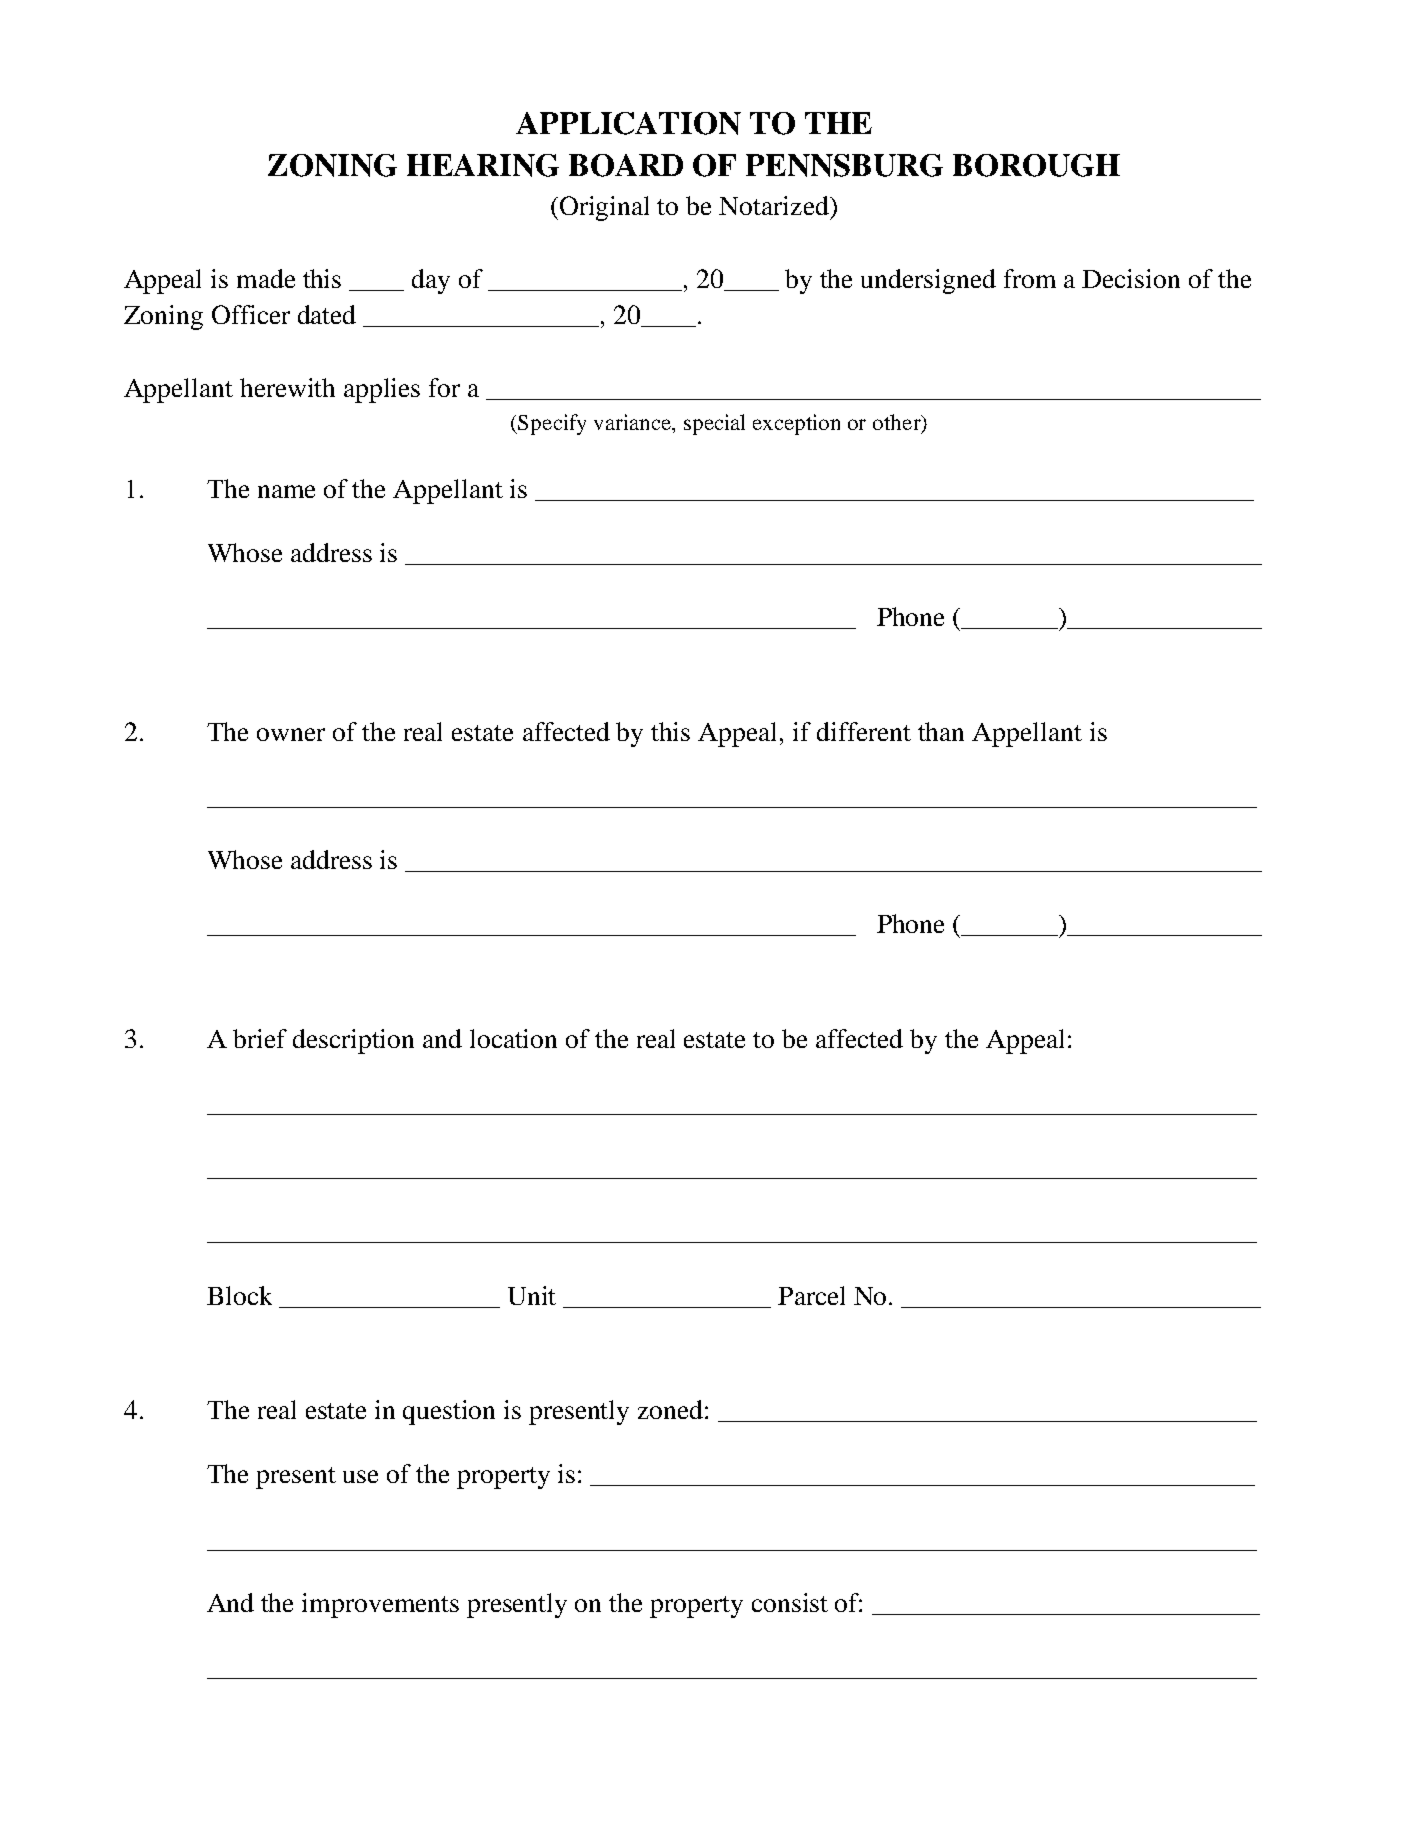 The image size is (1409, 1824). Describe the element at coordinates (483, 165) in the image. I see `HEARING` at that location.
